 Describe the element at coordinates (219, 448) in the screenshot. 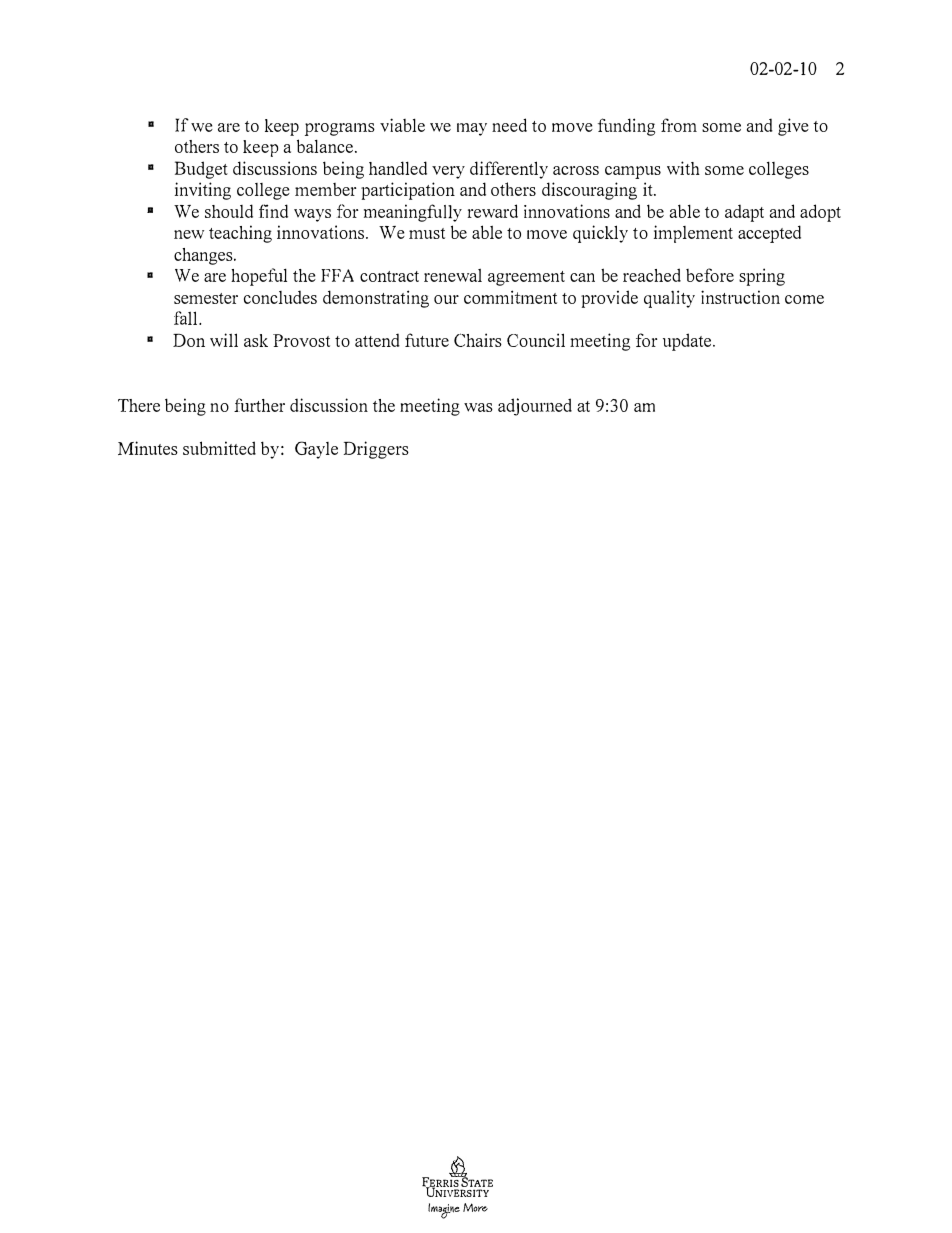

I see `submitted` at that location.
